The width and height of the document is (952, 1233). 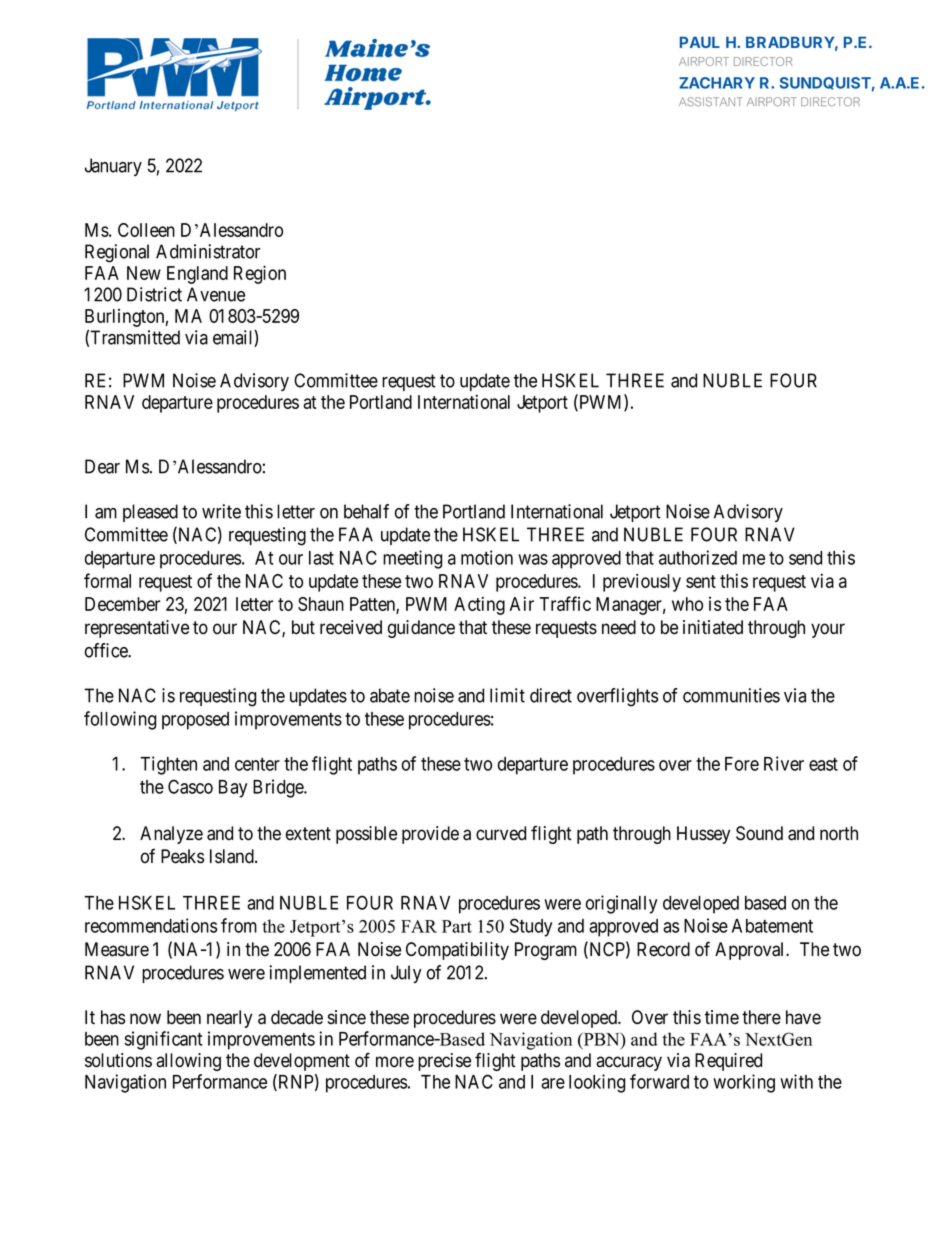 What do you see at coordinates (188, 1062) in the document?
I see `allowing` at bounding box center [188, 1062].
